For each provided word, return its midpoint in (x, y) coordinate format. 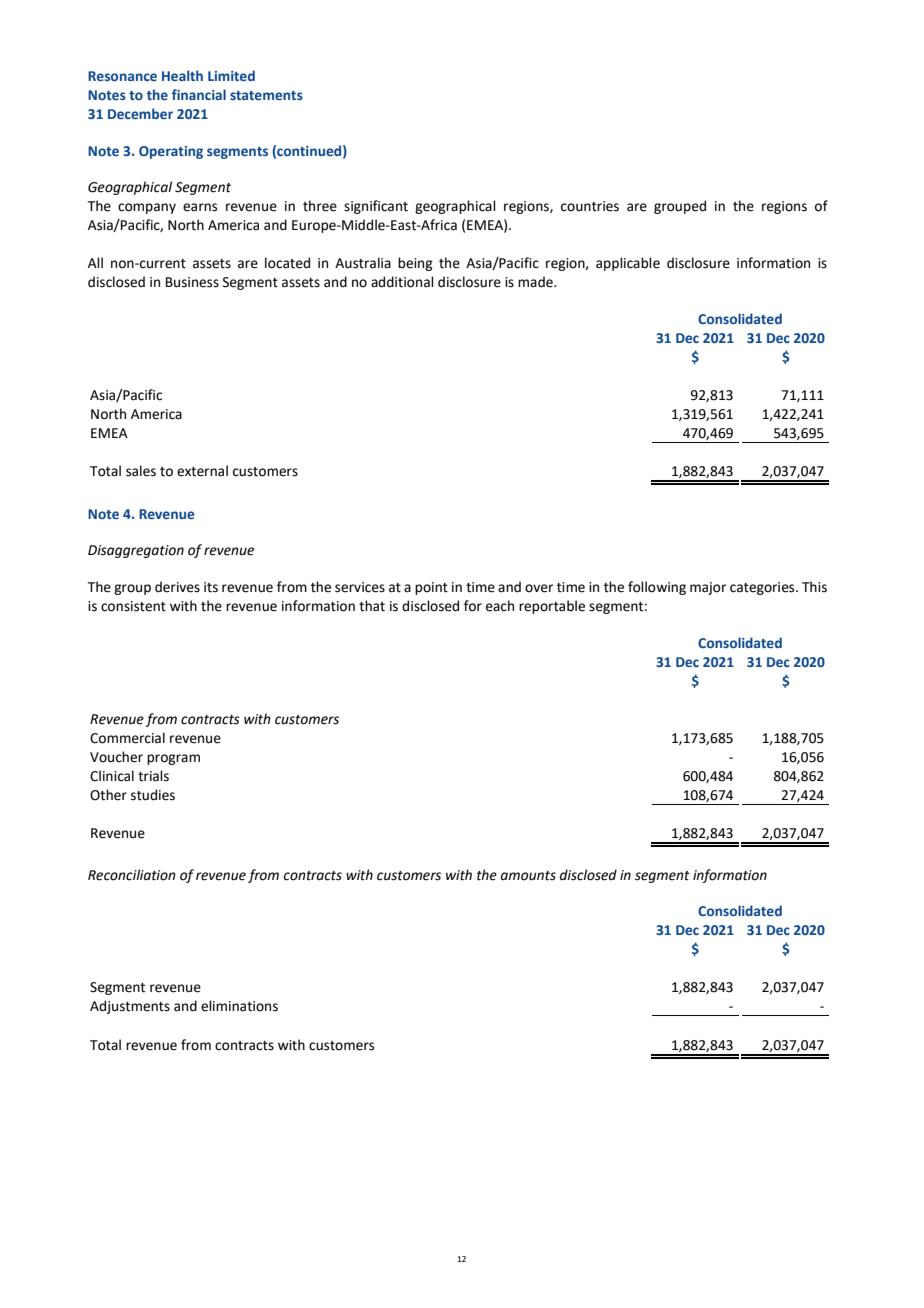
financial (199, 94)
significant (376, 207)
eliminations (239, 1006)
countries (590, 206)
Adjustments (130, 1007)
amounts (528, 876)
